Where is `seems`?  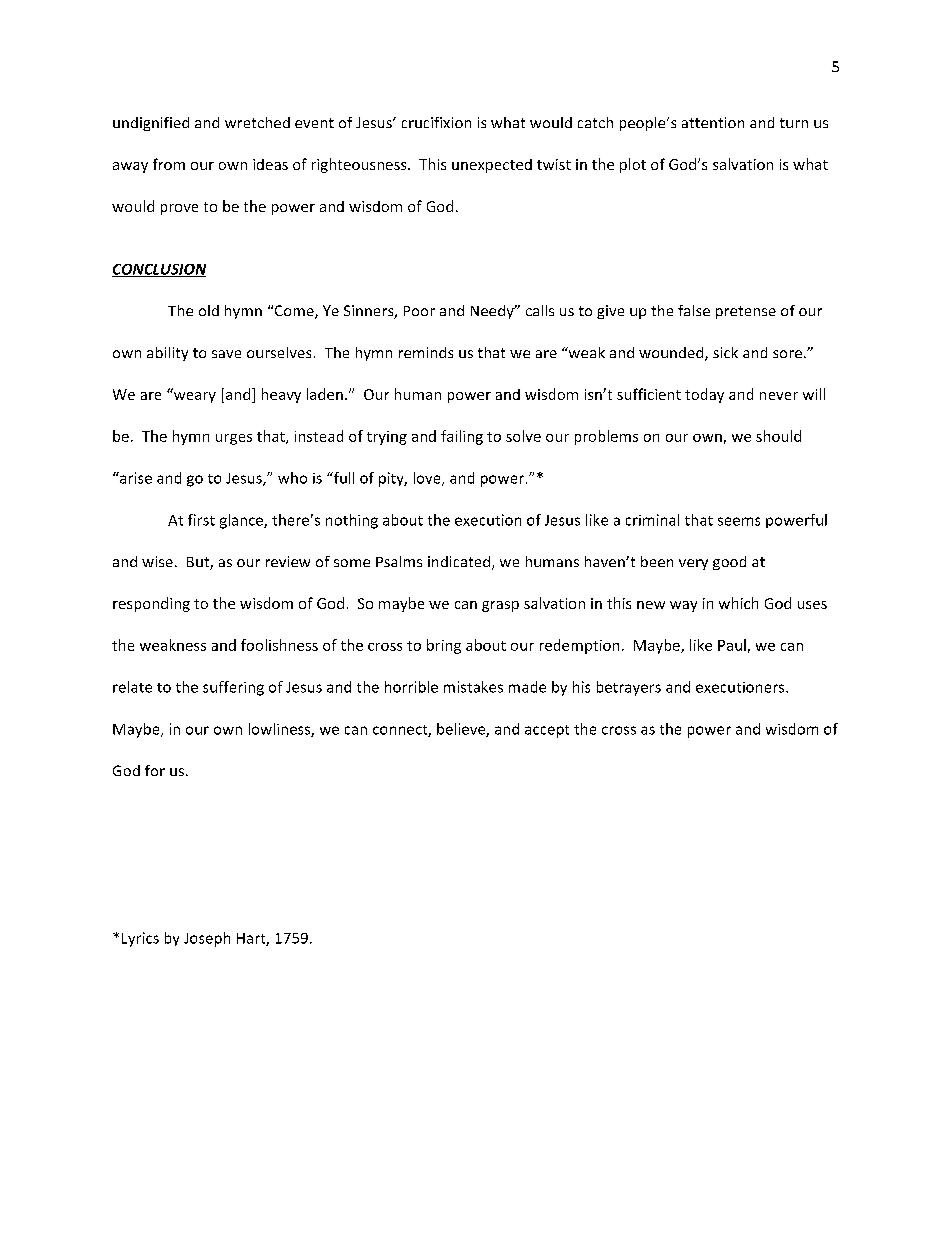 seems is located at coordinates (739, 521).
